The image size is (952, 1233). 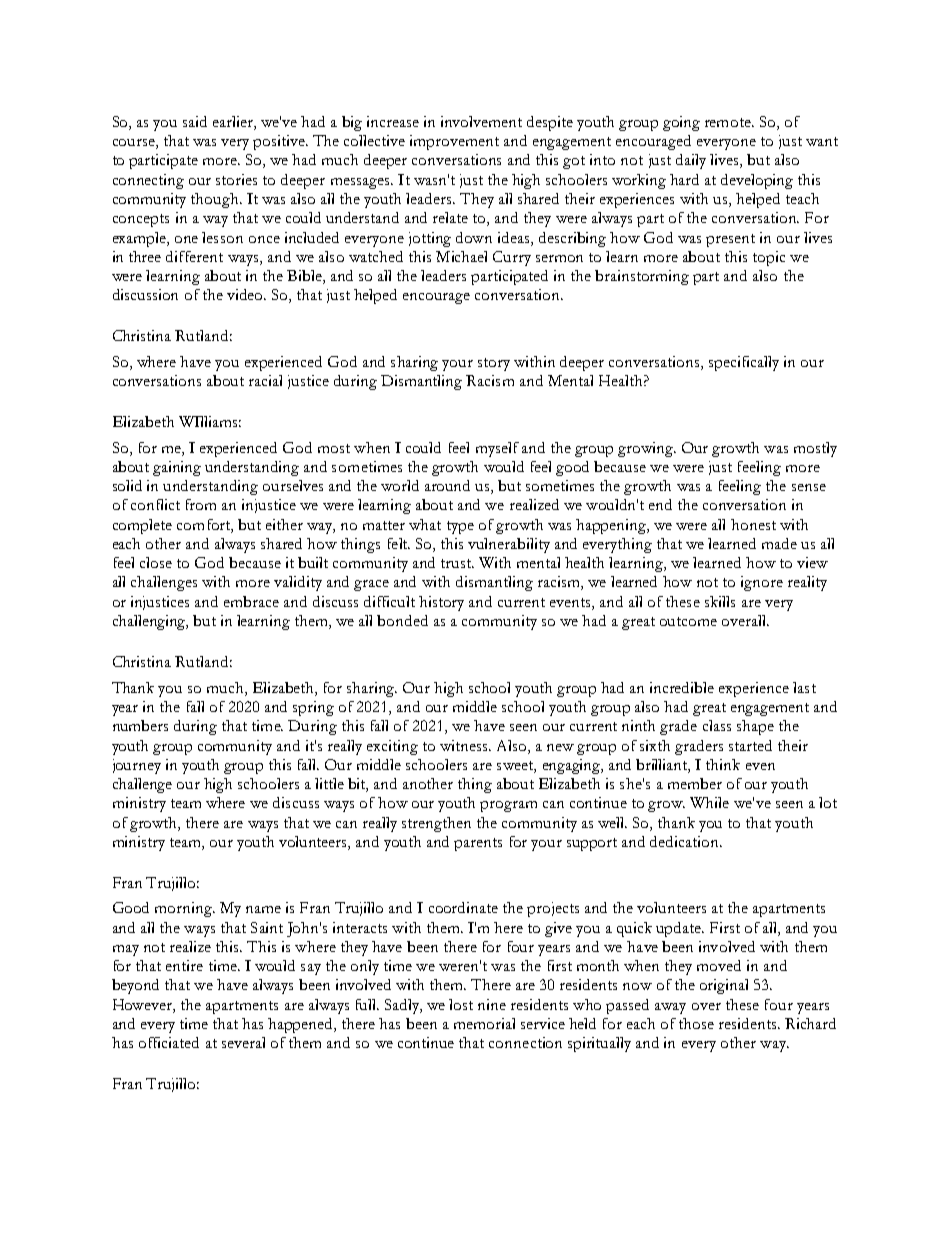 What do you see at coordinates (137, 766) in the screenshot?
I see `journey` at bounding box center [137, 766].
